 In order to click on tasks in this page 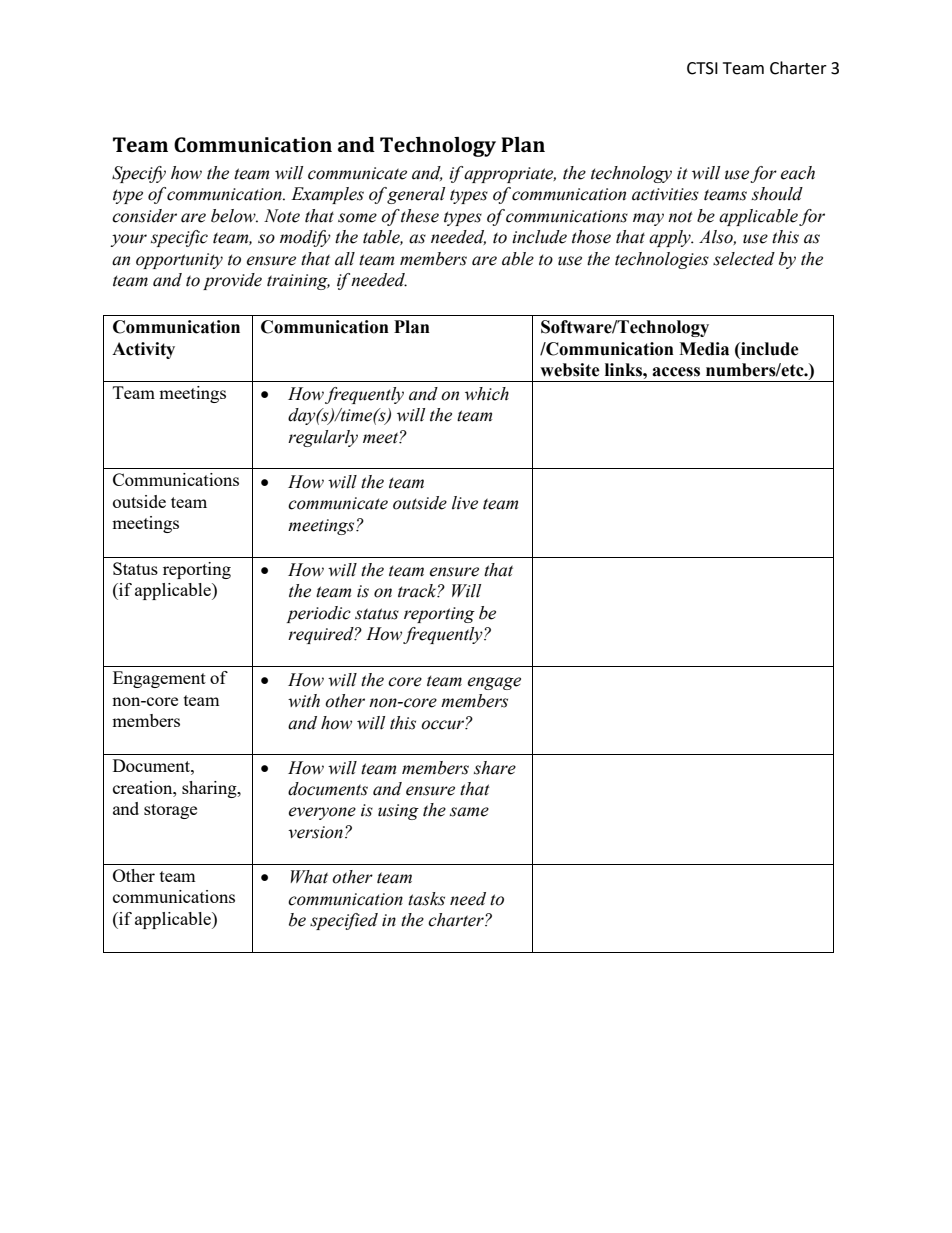, I will do `click(426, 899)`.
